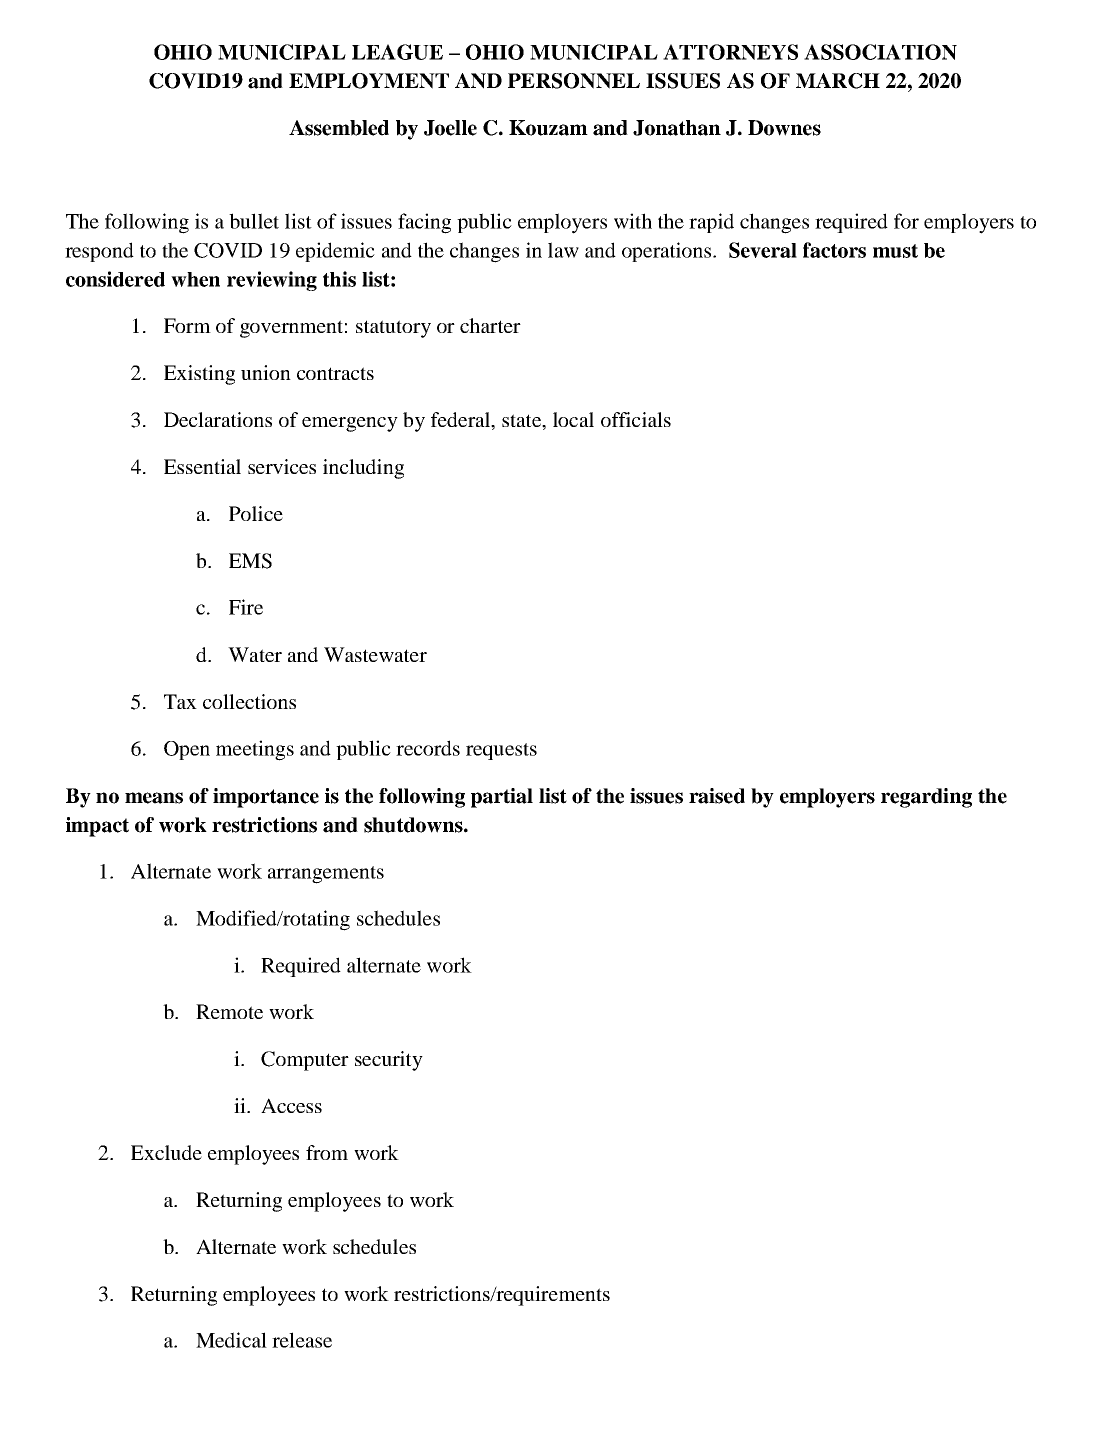 Image resolution: width=1110 pixels, height=1437 pixels. I want to click on regarding, so click(926, 798).
